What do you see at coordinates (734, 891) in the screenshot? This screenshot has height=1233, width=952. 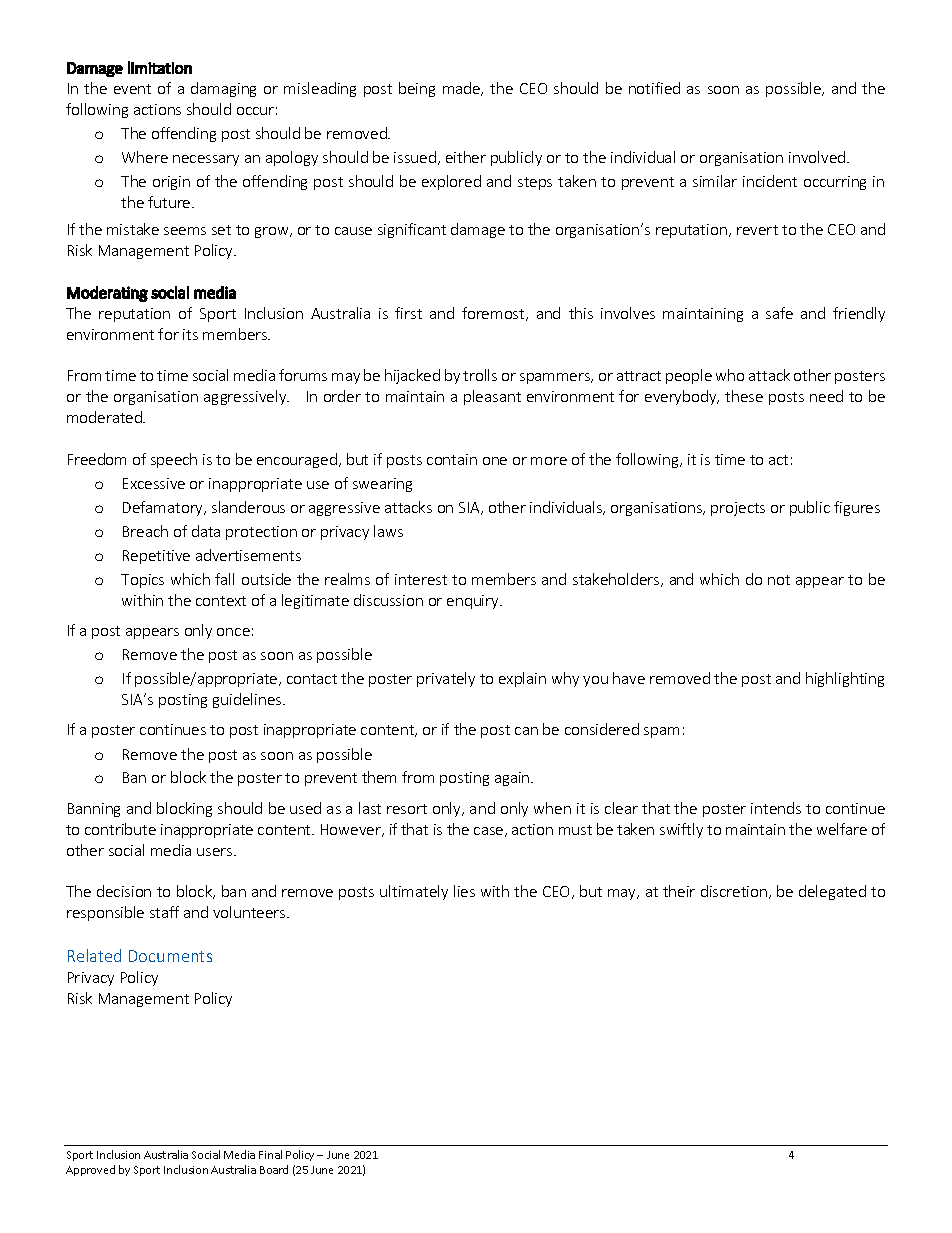 I see `discretion` at bounding box center [734, 891].
